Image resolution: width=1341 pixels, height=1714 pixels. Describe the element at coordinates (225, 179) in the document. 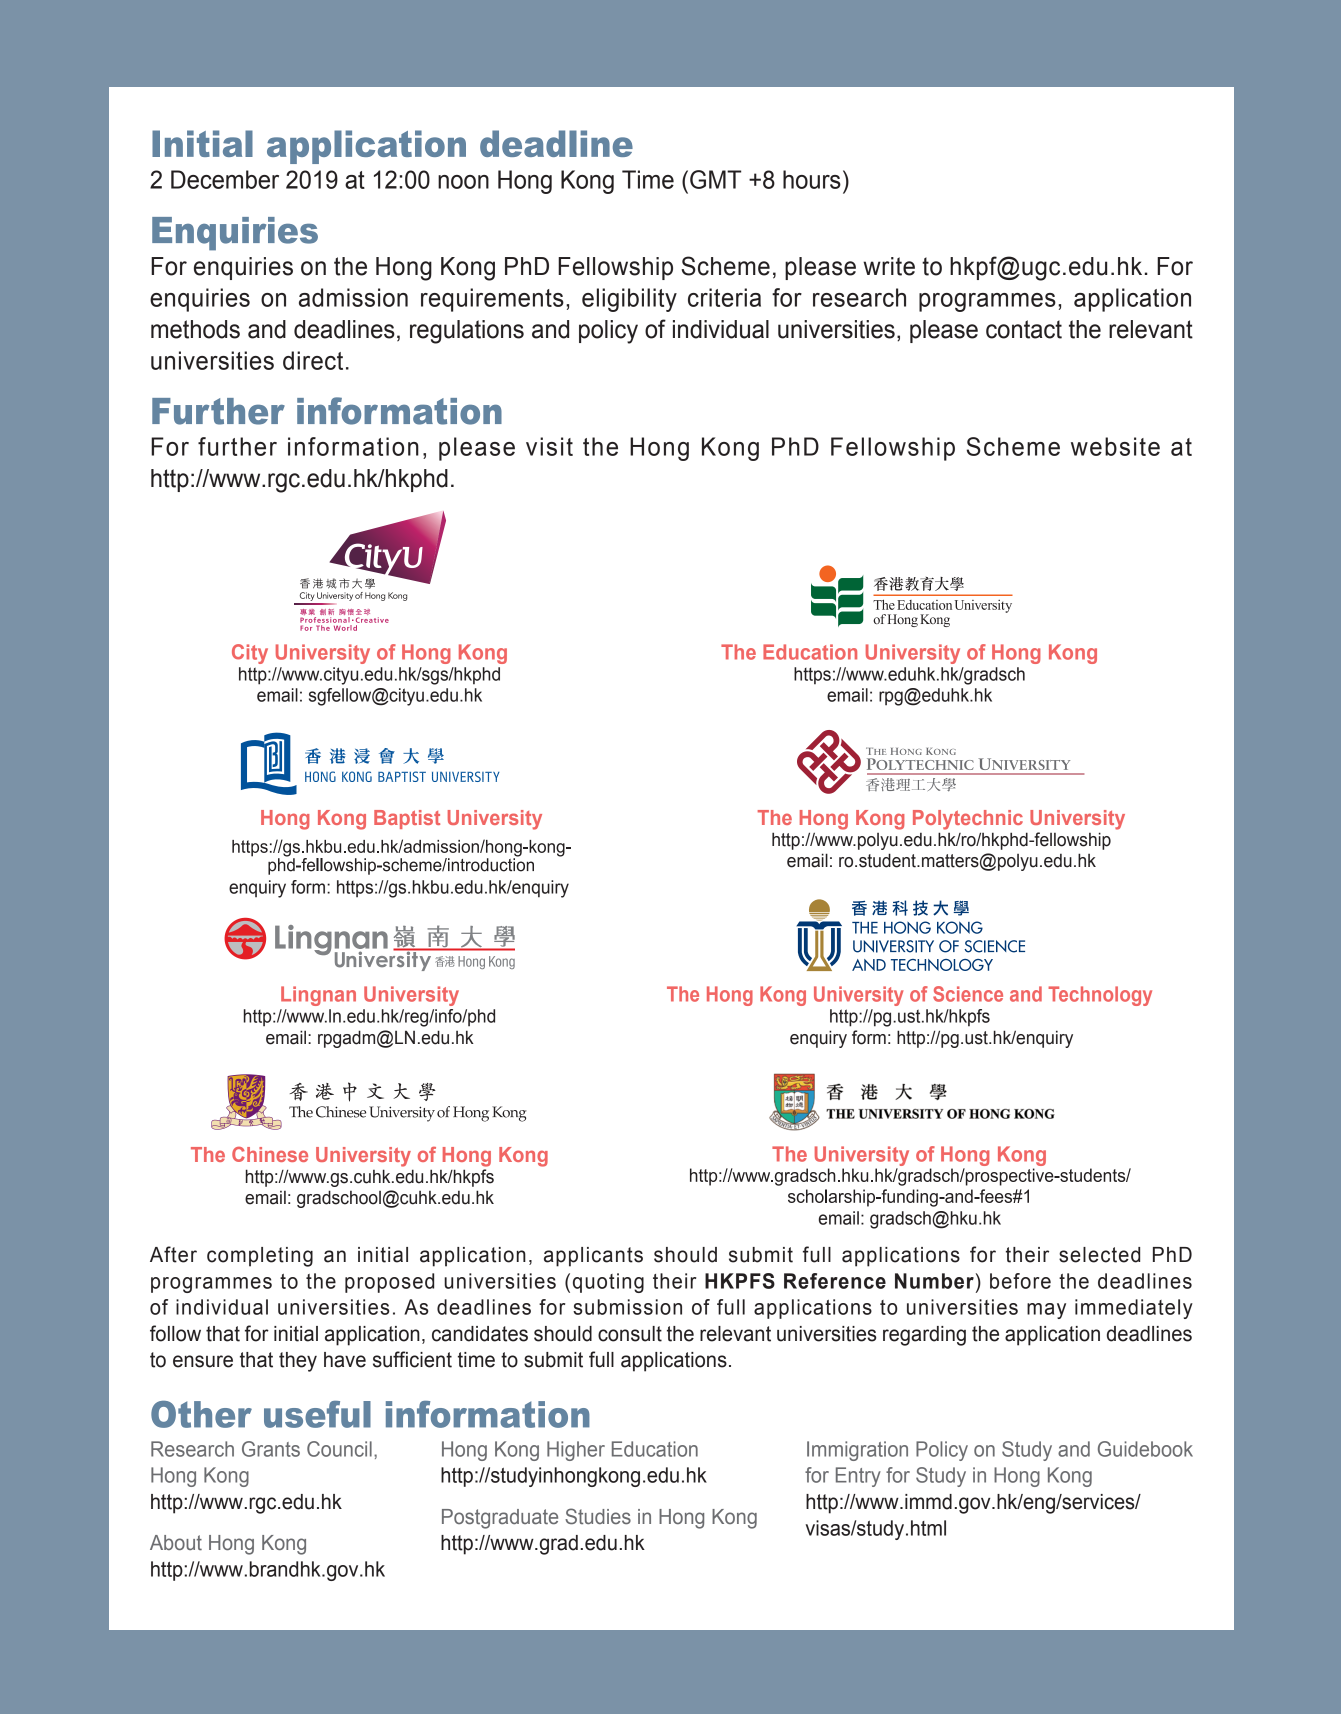

I see `December` at that location.
